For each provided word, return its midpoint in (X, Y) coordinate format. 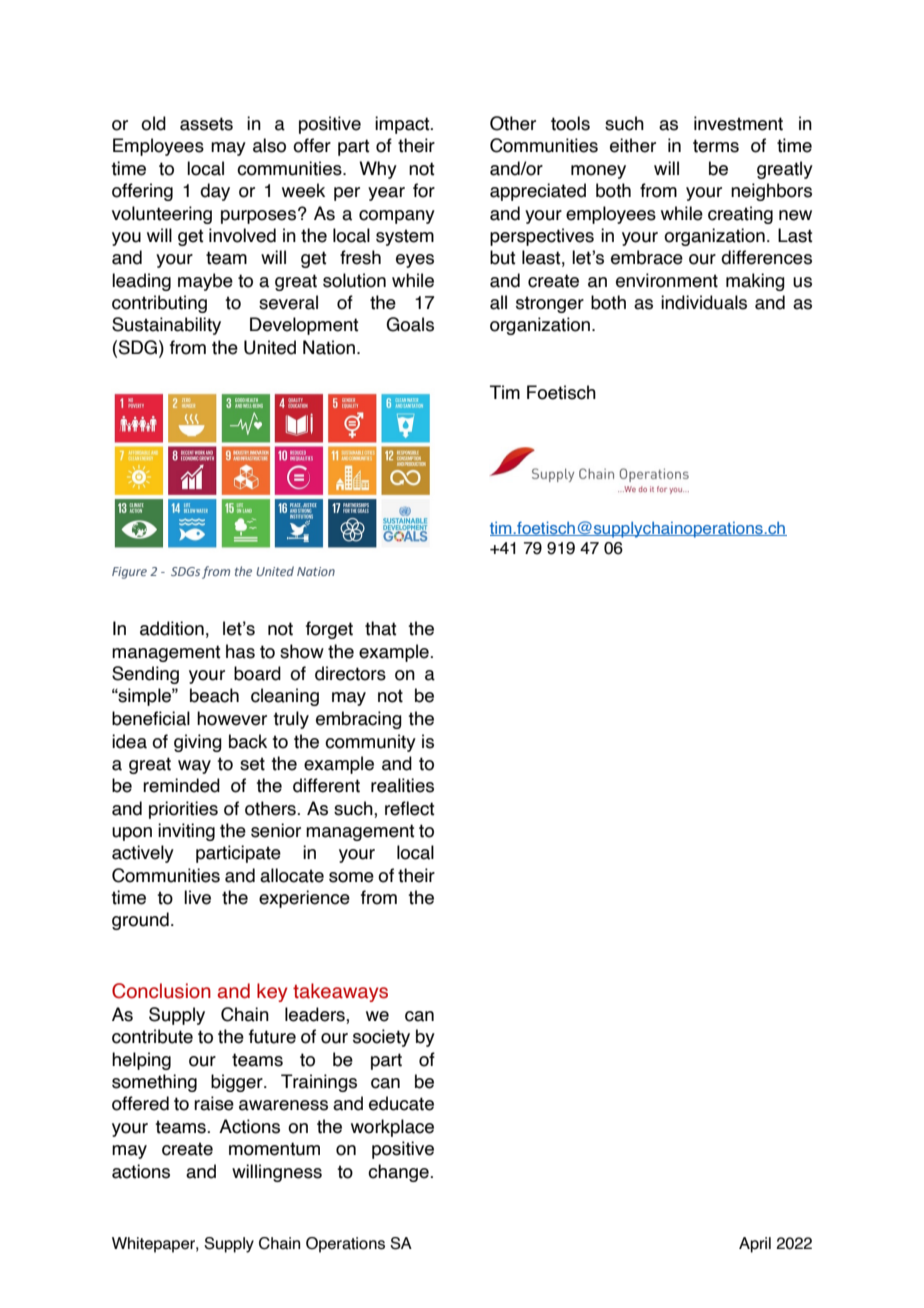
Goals (410, 324)
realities (402, 785)
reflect (410, 808)
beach (214, 695)
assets (206, 124)
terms (716, 146)
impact (403, 125)
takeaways (340, 992)
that (381, 628)
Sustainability (166, 326)
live (197, 897)
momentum (274, 1149)
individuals (704, 302)
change (399, 1173)
